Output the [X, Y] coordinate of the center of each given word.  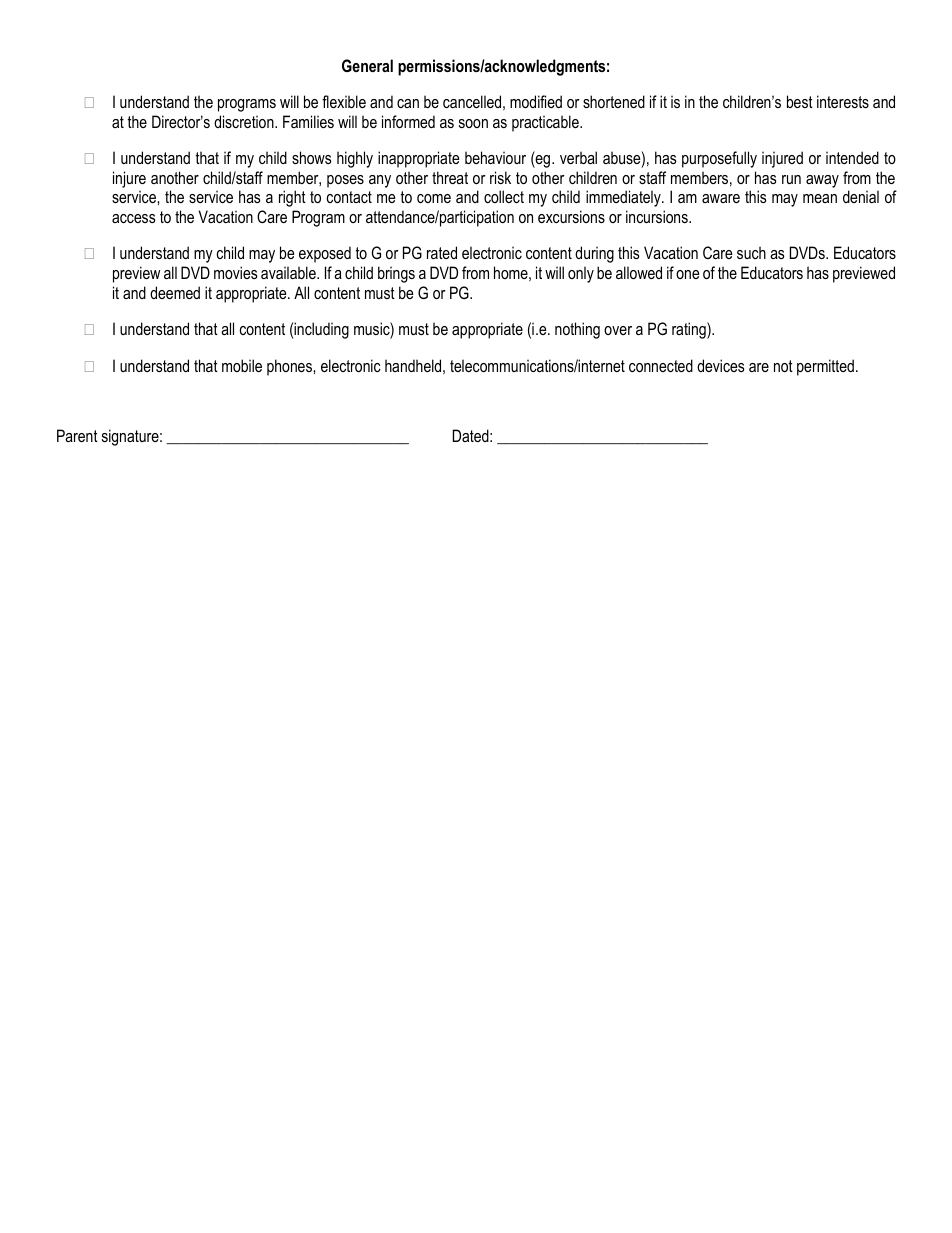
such [751, 252]
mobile [242, 365]
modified [536, 101]
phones [290, 367]
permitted [825, 367]
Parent [77, 435]
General [367, 65]
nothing [577, 330]
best [800, 101]
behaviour [495, 157]
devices [721, 365]
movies [236, 272]
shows [312, 157]
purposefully [719, 159]
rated [442, 252]
